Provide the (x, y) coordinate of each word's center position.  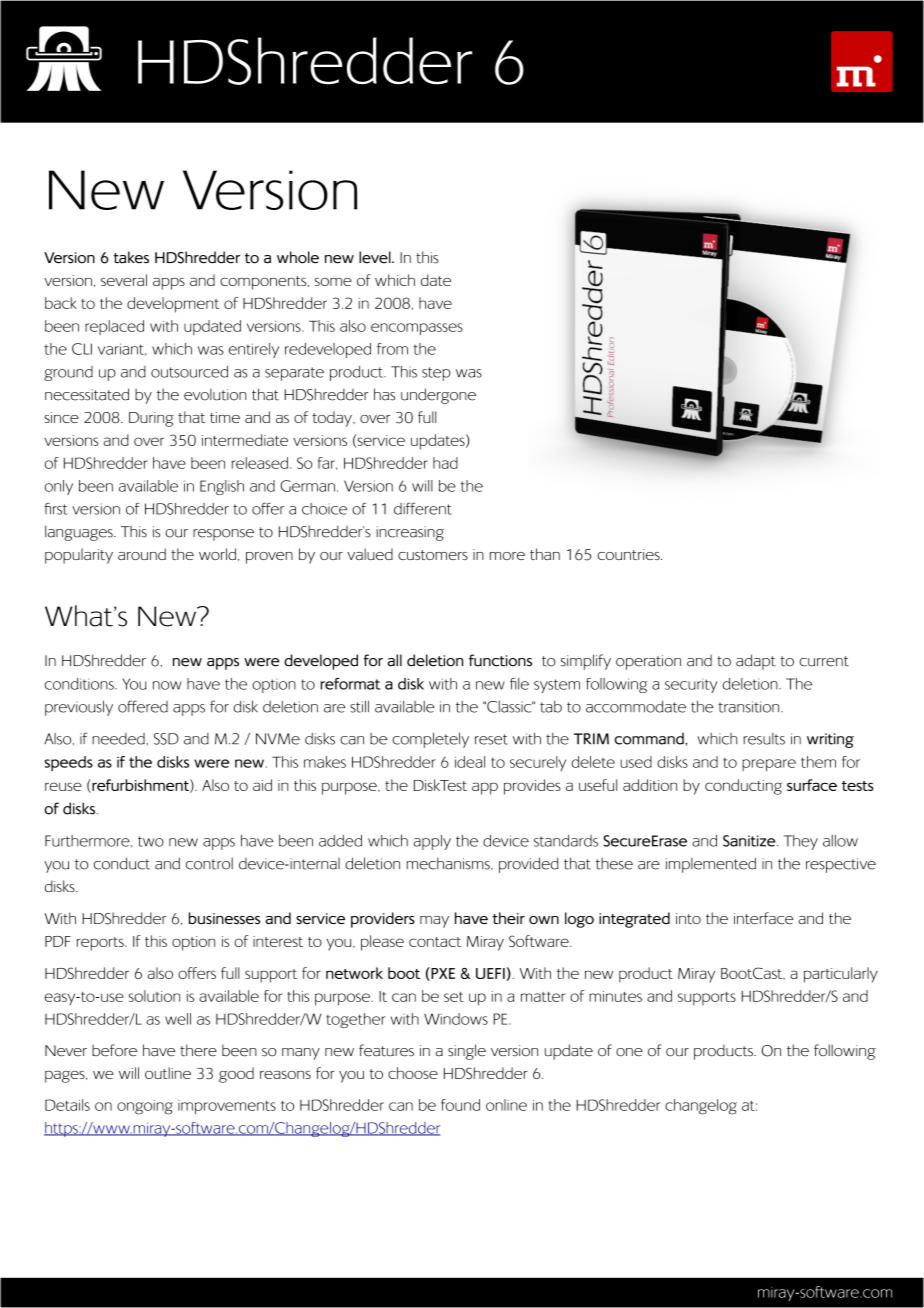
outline (168, 1073)
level (376, 257)
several (124, 280)
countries (629, 554)
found (460, 1105)
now (167, 685)
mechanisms (449, 863)
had (445, 463)
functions (500, 660)
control (209, 863)
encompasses (417, 329)
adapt (756, 662)
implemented (711, 865)
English (222, 487)
